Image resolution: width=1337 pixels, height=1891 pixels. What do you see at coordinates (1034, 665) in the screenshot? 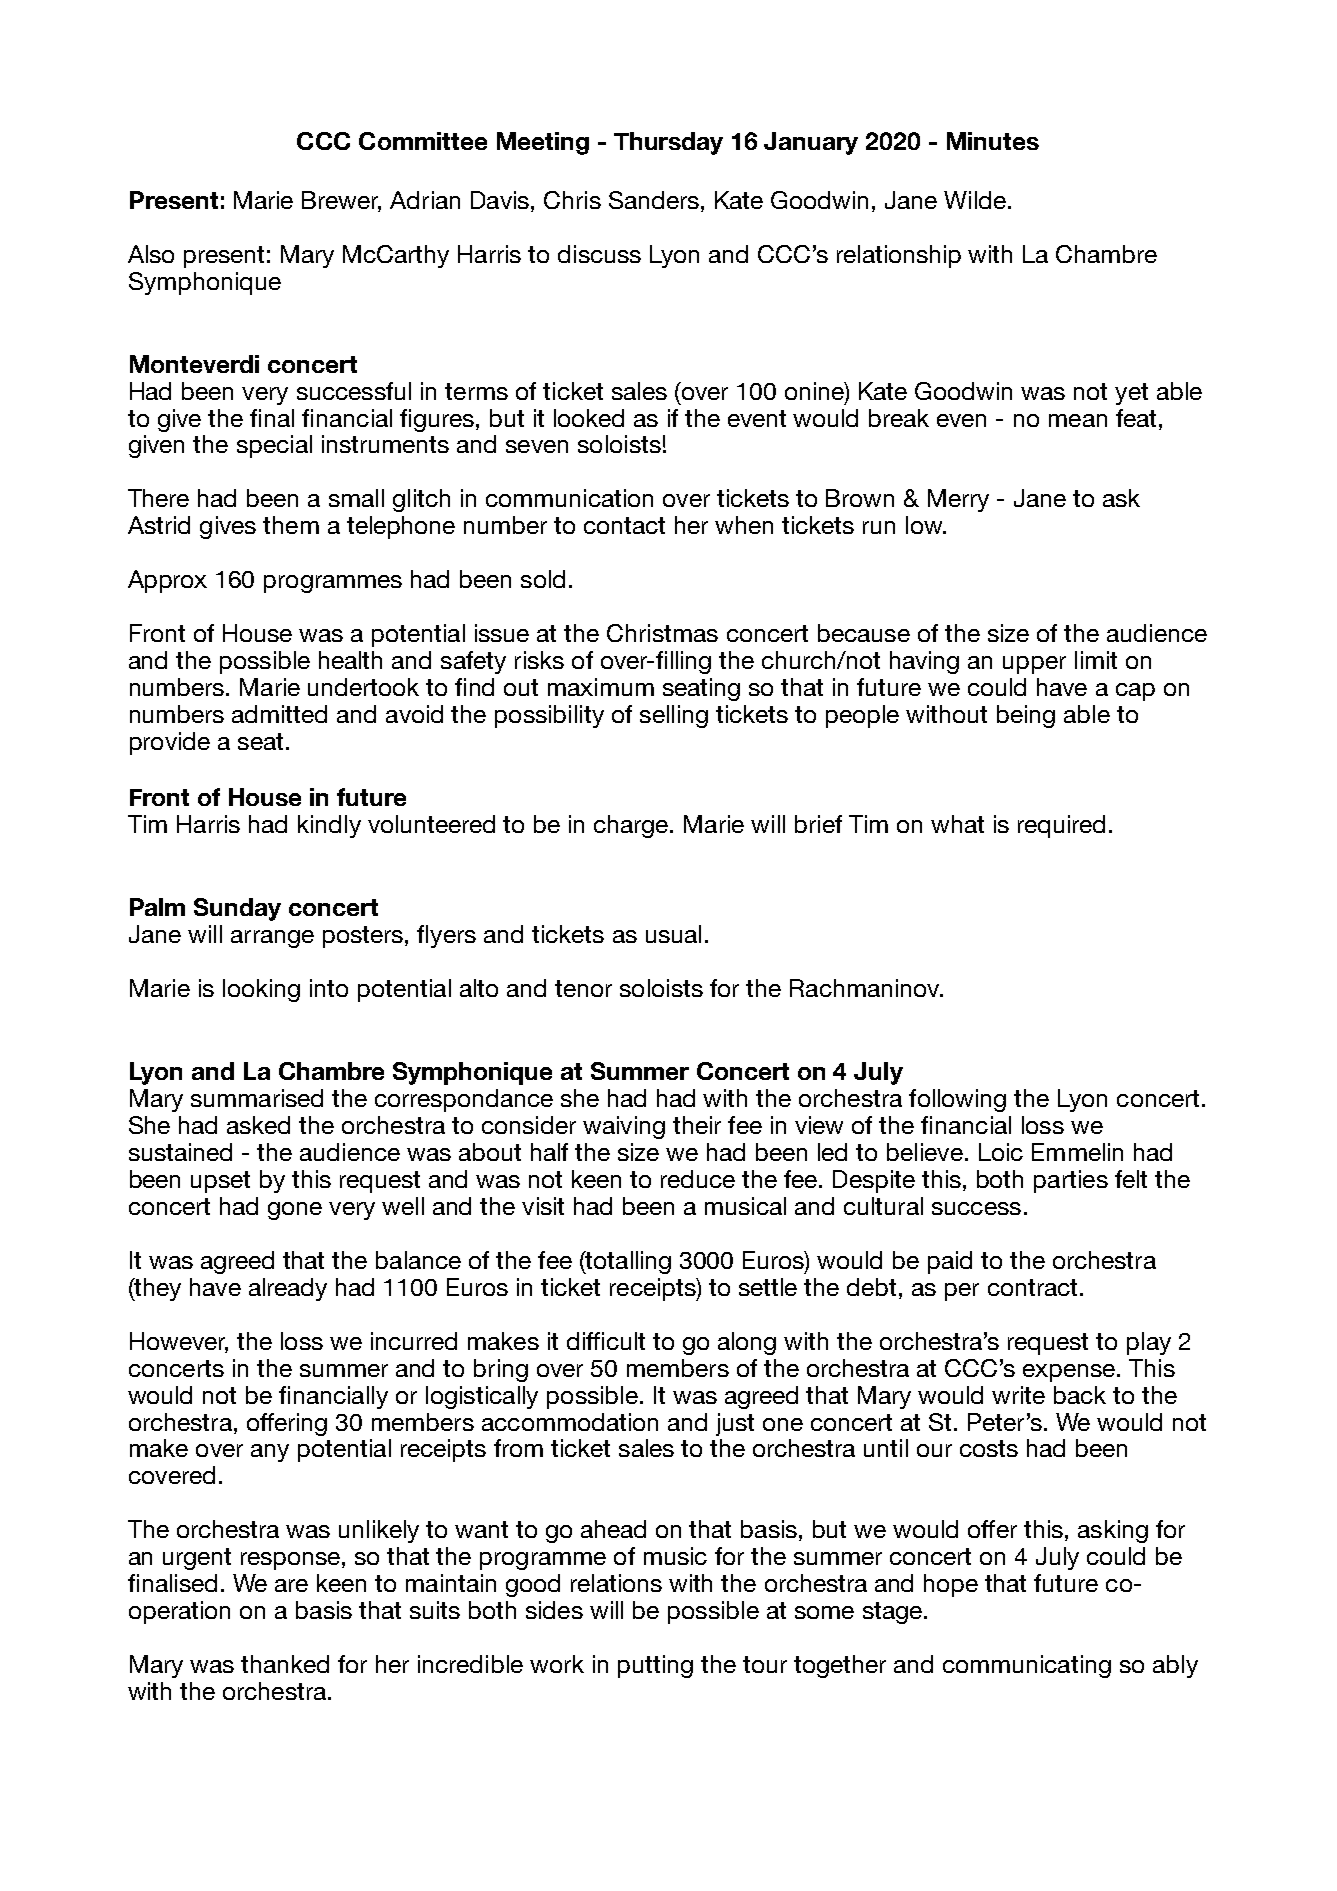
I see `upper` at bounding box center [1034, 665].
